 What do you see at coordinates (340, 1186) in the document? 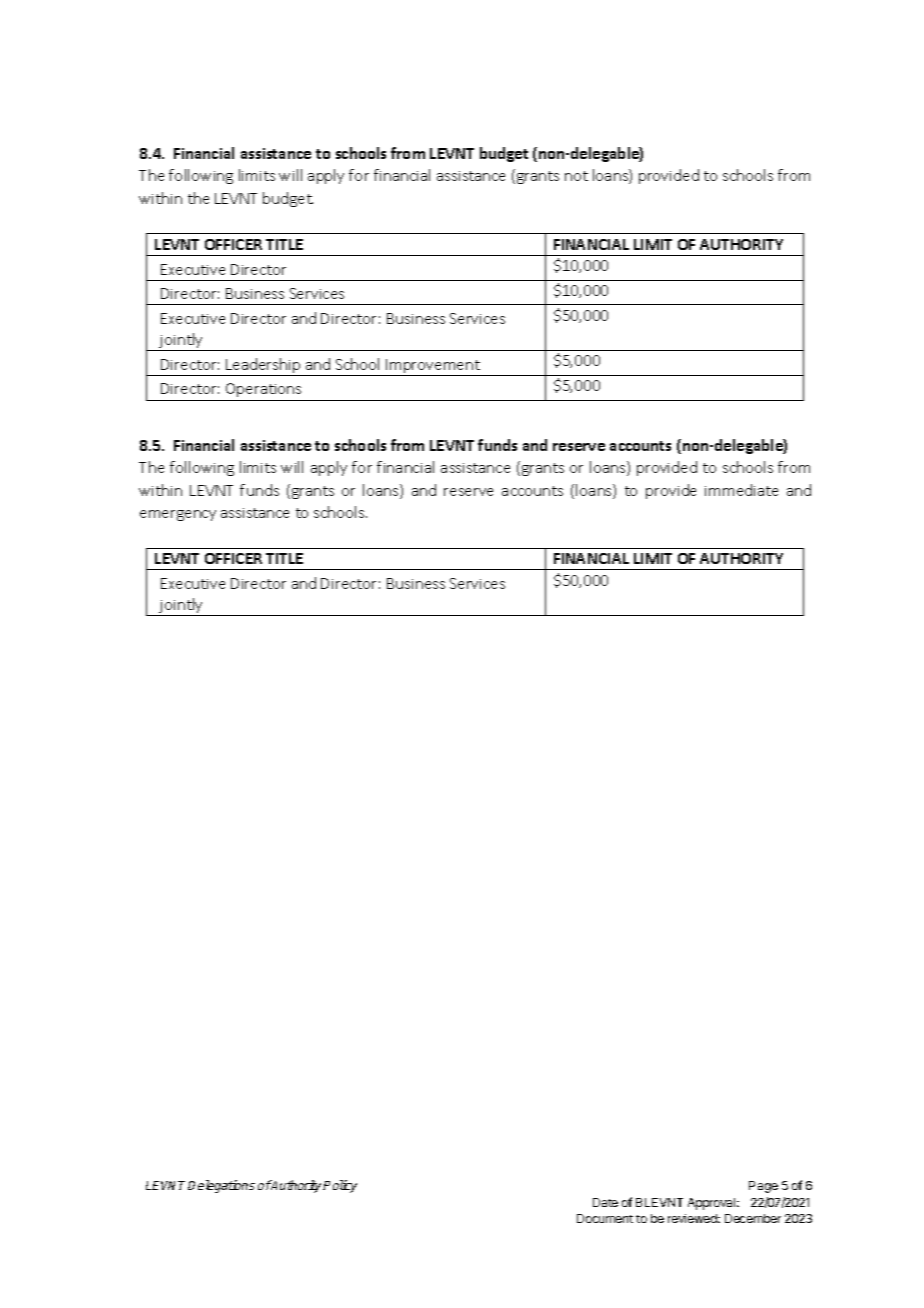
I see `Policy` at bounding box center [340, 1186].
